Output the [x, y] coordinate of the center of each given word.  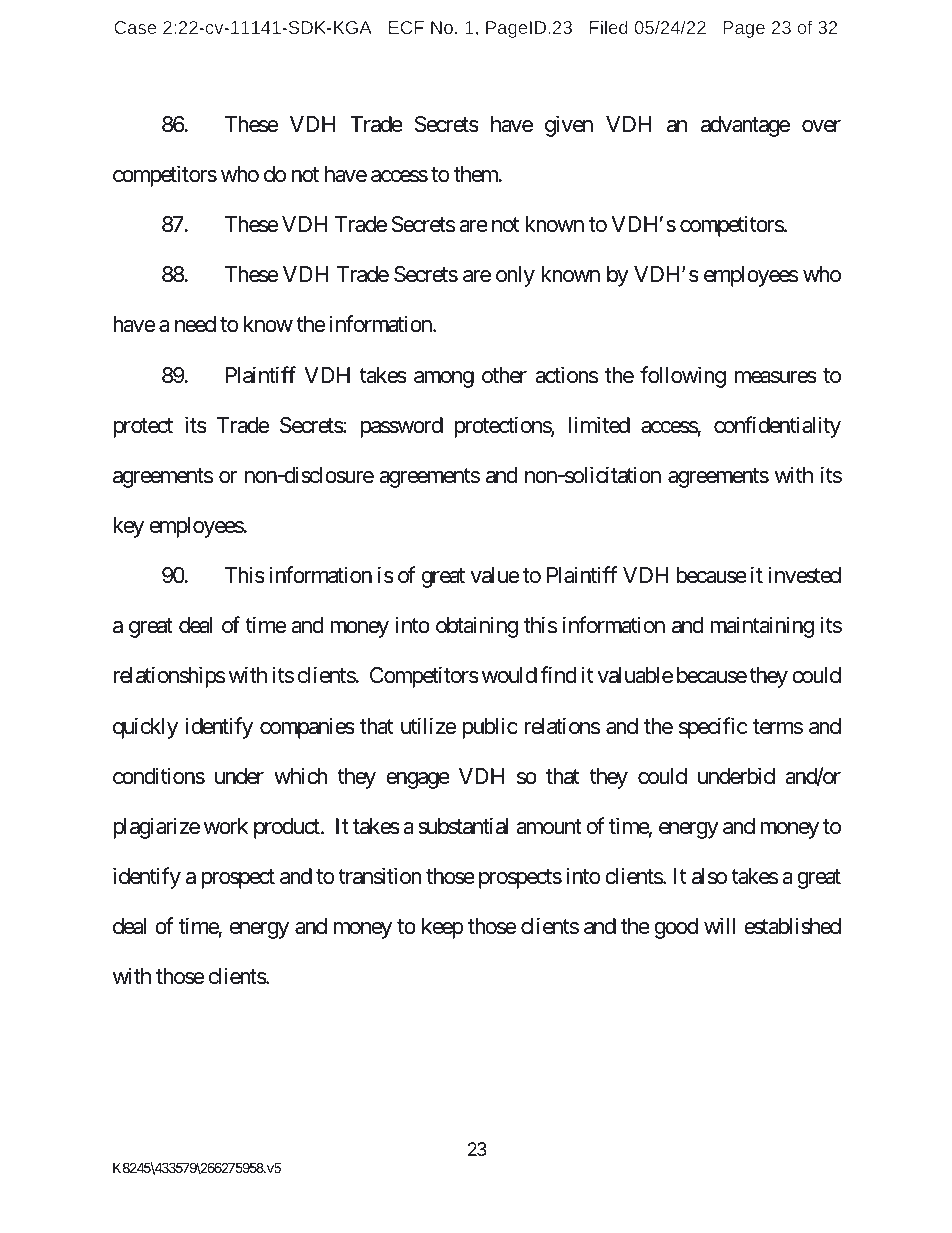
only [515, 276]
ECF [406, 27]
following [683, 377]
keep [443, 928]
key [128, 527]
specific [713, 728]
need [195, 324]
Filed [609, 27]
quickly [145, 728]
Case [135, 27]
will [719, 925]
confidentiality [777, 427]
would [509, 675]
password [402, 427]
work [226, 826]
